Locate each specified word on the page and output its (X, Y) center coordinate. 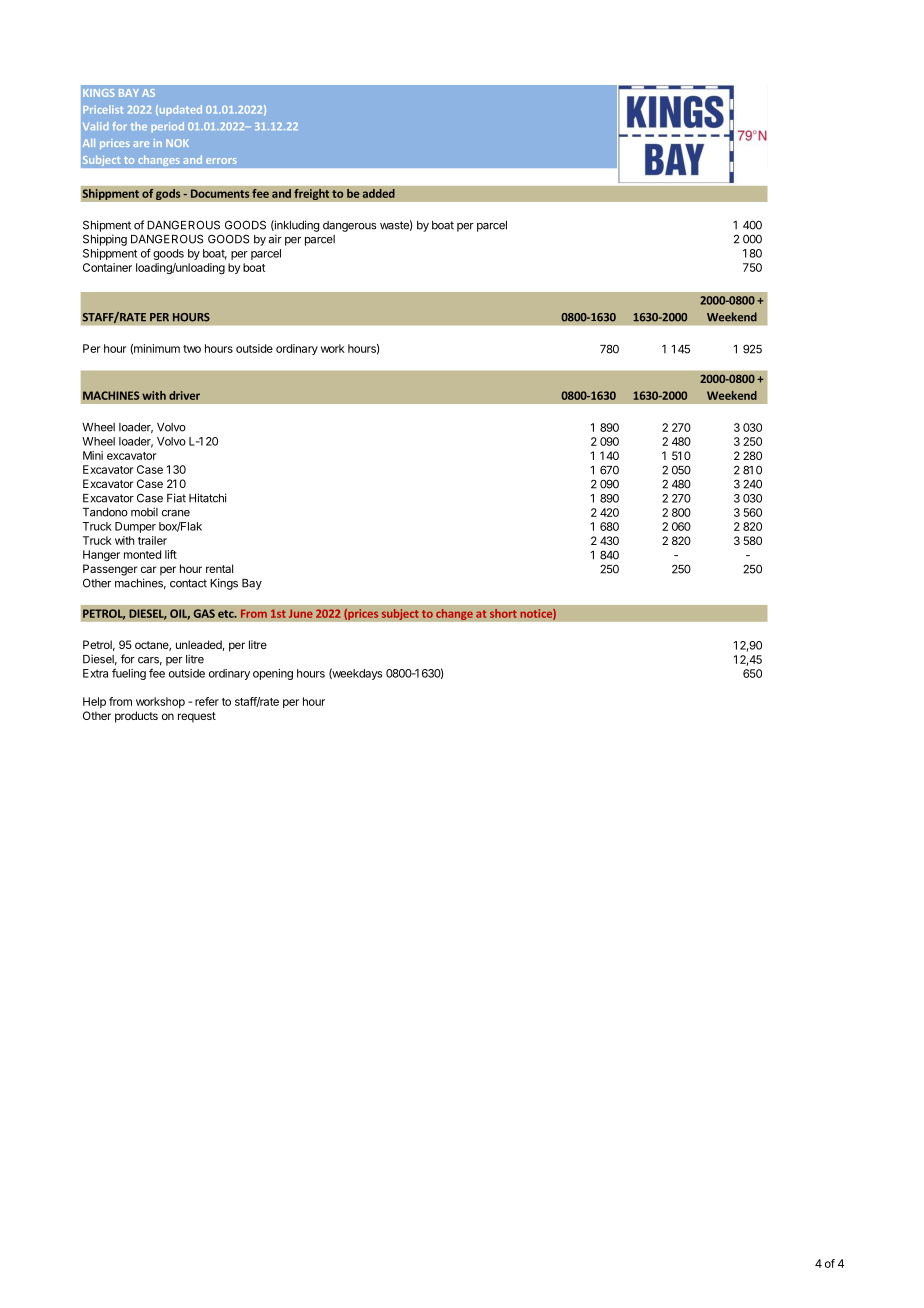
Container (107, 267)
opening (273, 674)
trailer (152, 540)
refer (207, 701)
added (379, 193)
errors (221, 161)
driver (184, 395)
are (141, 144)
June (301, 613)
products (136, 717)
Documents (220, 193)
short (503, 613)
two (192, 349)
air (275, 239)
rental (219, 568)
